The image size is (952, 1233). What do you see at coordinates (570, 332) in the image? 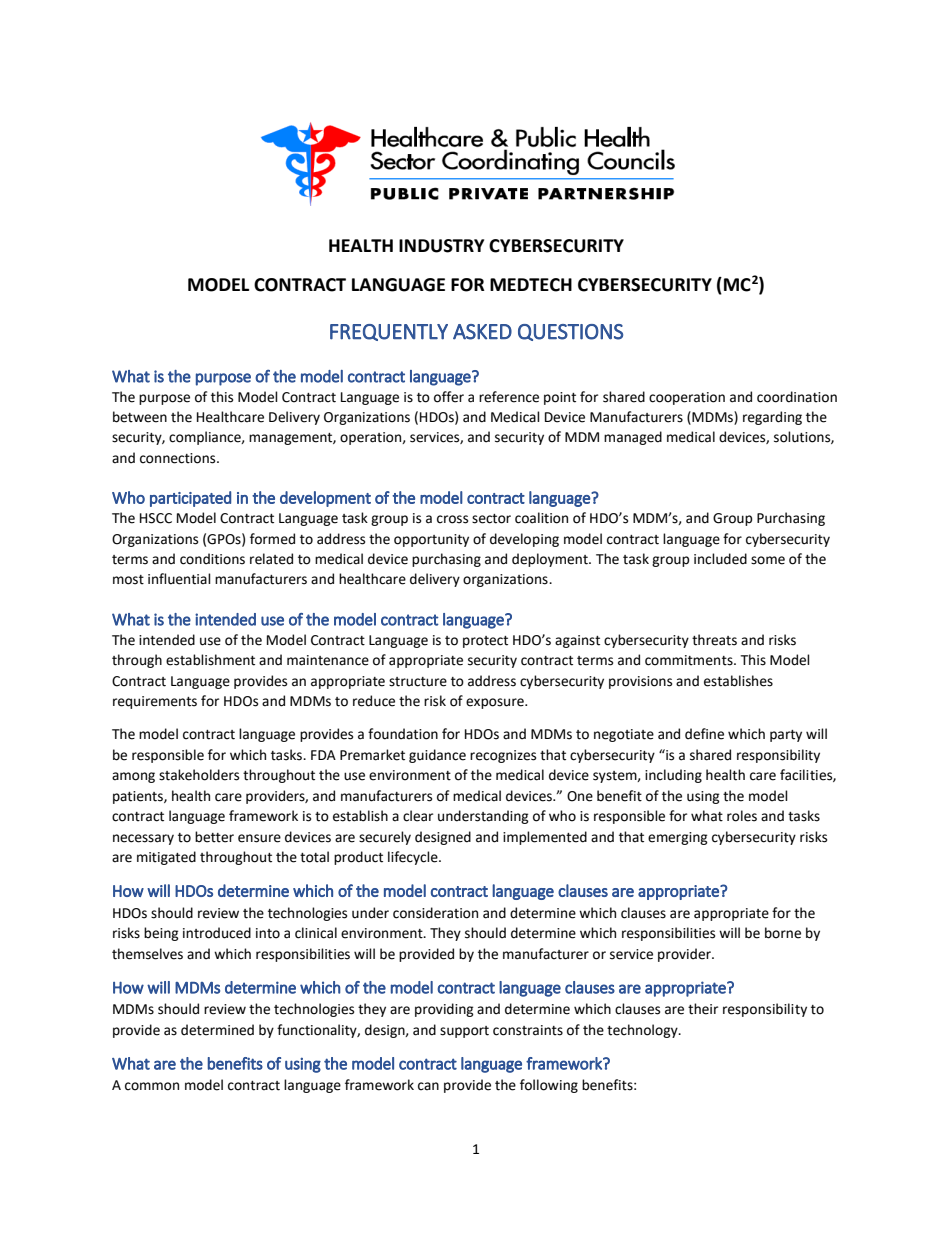
I see `QUESTIONS` at bounding box center [570, 332].
